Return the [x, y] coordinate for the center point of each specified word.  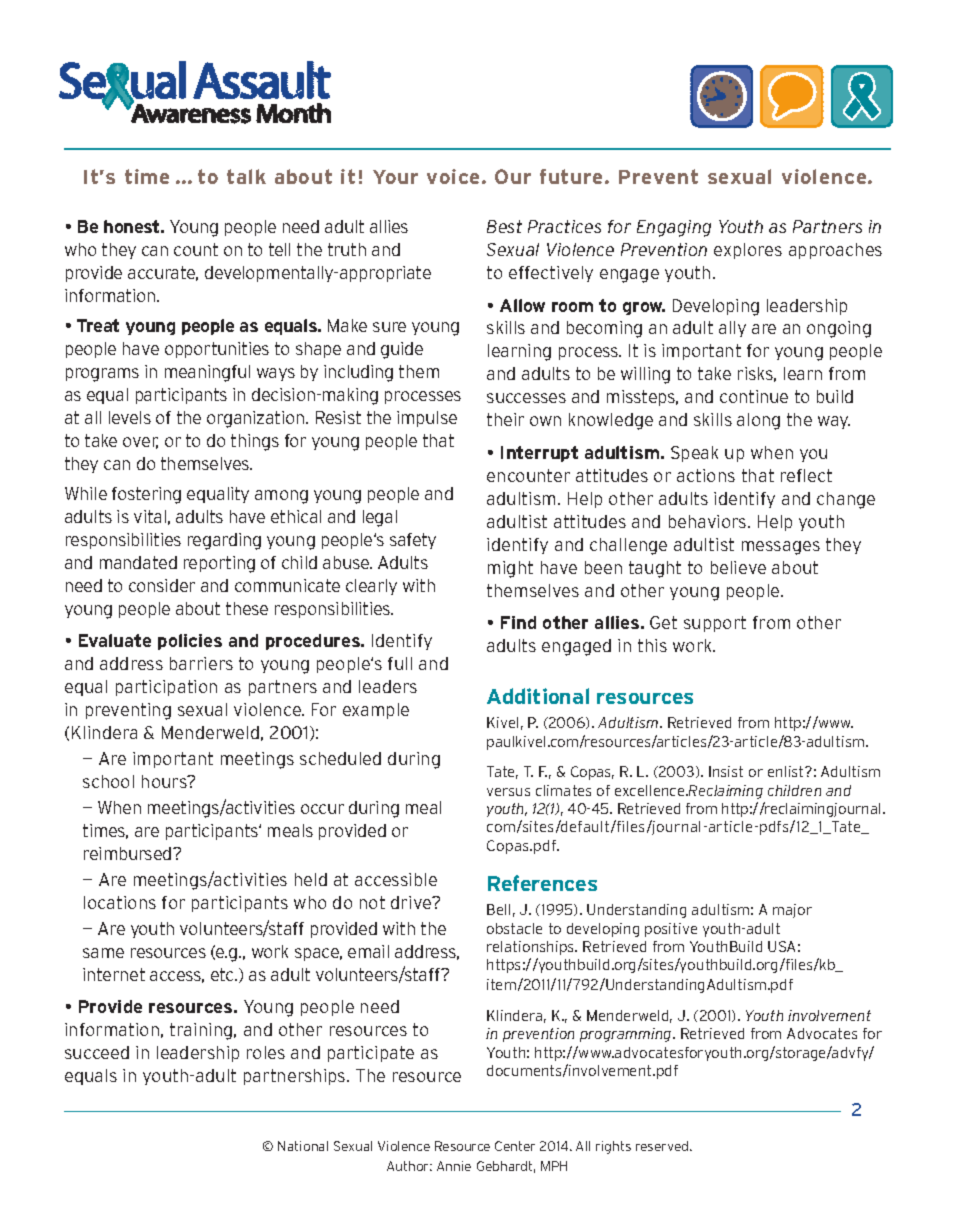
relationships [532, 948]
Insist [726, 771]
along [758, 421]
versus [508, 792]
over [140, 443]
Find [518, 622]
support [715, 624]
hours [165, 781]
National [303, 1146]
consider [162, 585]
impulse [427, 419]
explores [748, 251]
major [792, 911]
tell [279, 249]
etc [223, 974]
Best [504, 226]
